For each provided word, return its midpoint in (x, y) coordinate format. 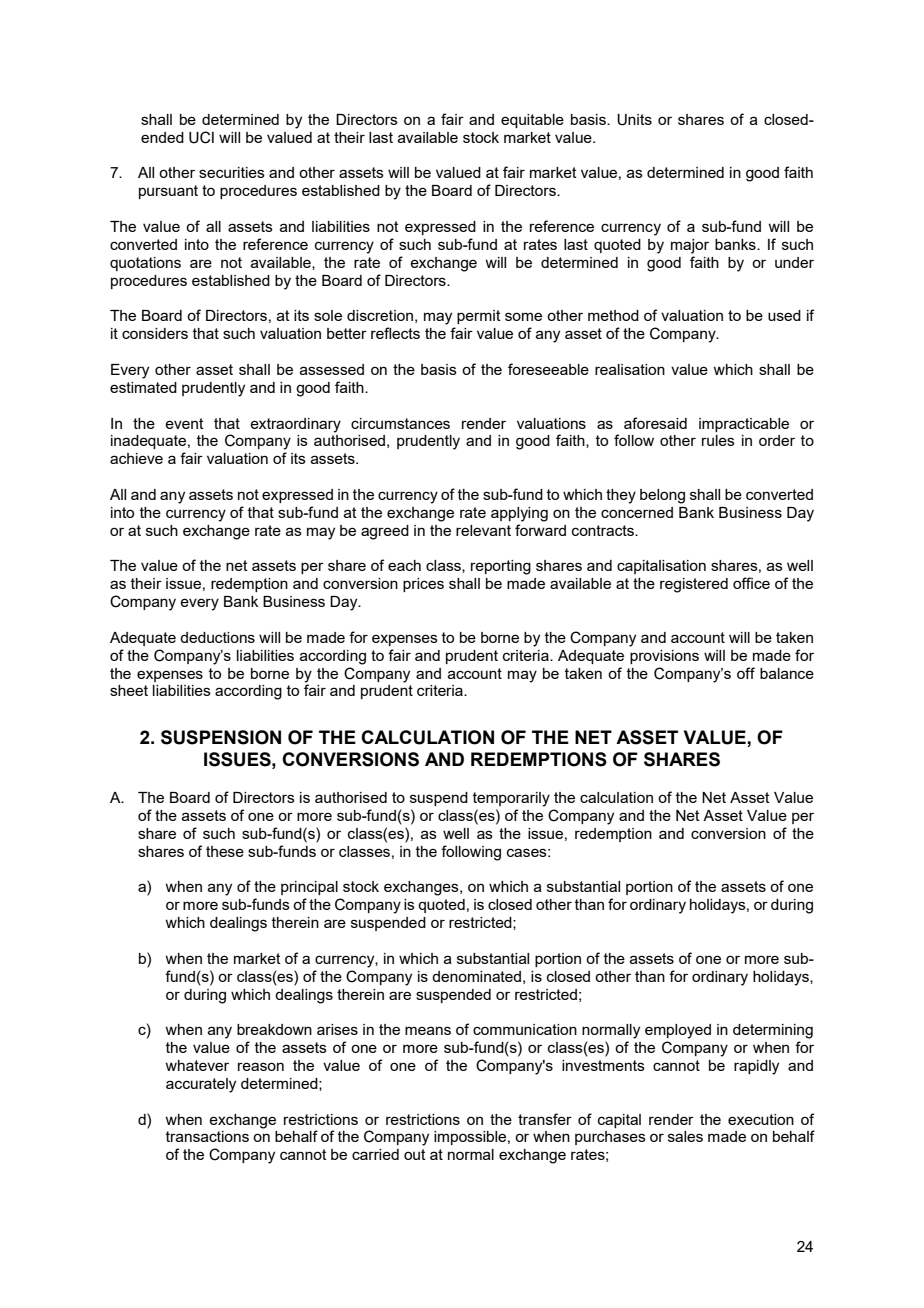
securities (232, 172)
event (184, 423)
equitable (532, 121)
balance (787, 673)
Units (634, 120)
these (225, 851)
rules (718, 440)
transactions (207, 1136)
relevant (483, 530)
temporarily (511, 799)
